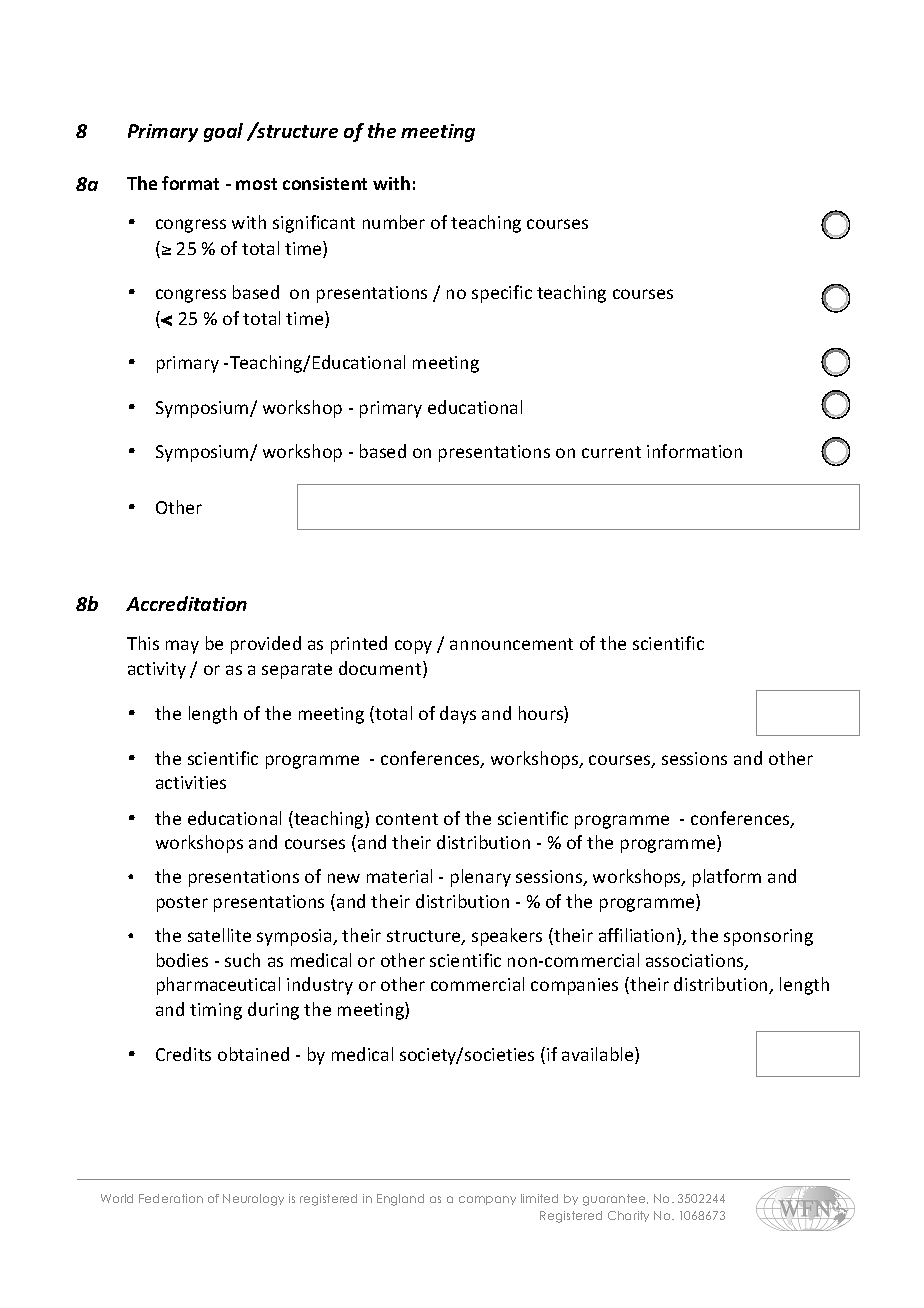  Describe the element at coordinates (502, 294) in the screenshot. I see `specific` at that location.
